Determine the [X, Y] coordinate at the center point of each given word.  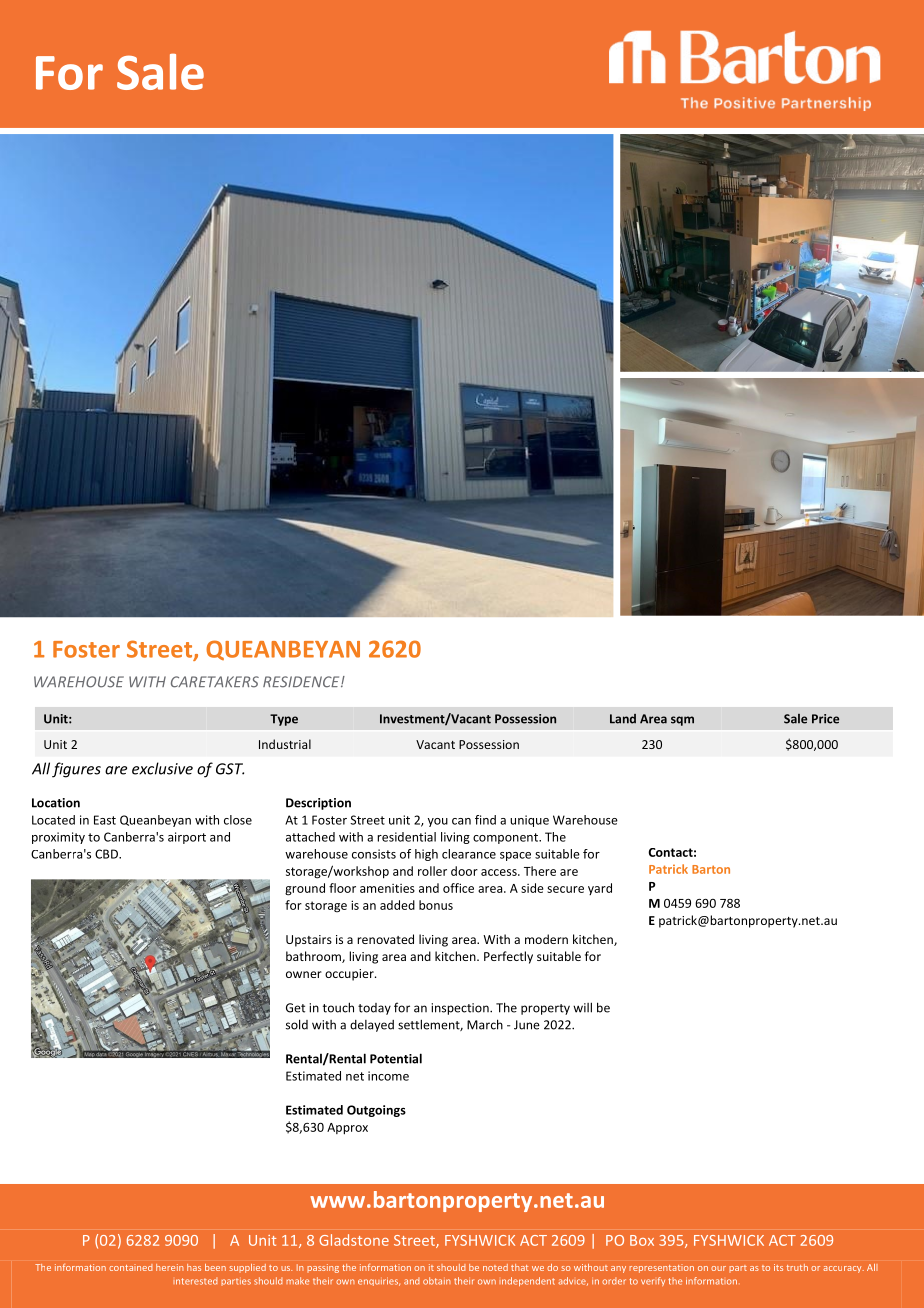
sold [297, 1024]
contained [130, 1267]
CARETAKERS [215, 682]
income [388, 1076]
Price [825, 719]
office [458, 888]
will [582, 1007]
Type [284, 720]
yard [600, 889]
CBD [107, 854]
